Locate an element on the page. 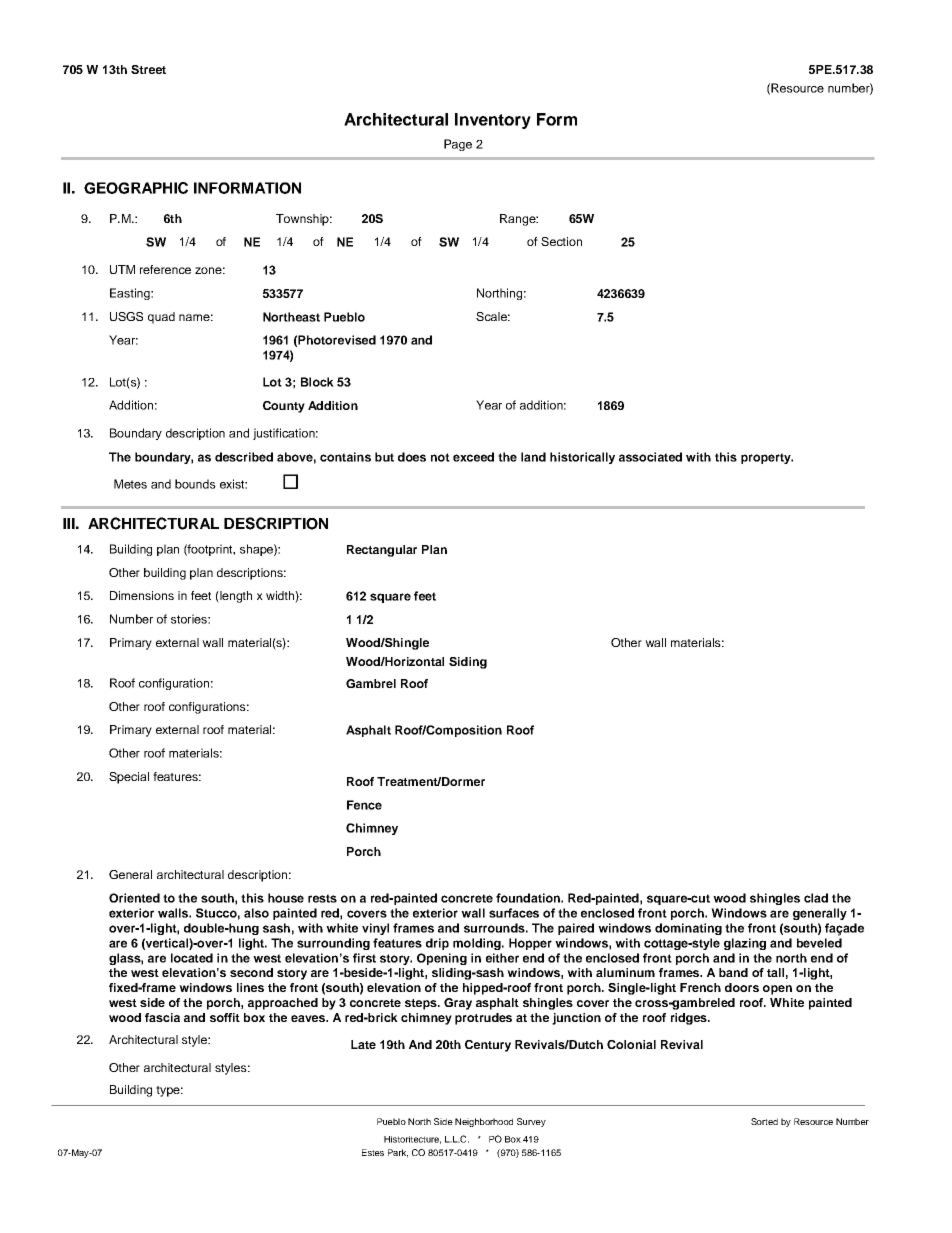 The image size is (952, 1233). Section is located at coordinates (561, 241).
